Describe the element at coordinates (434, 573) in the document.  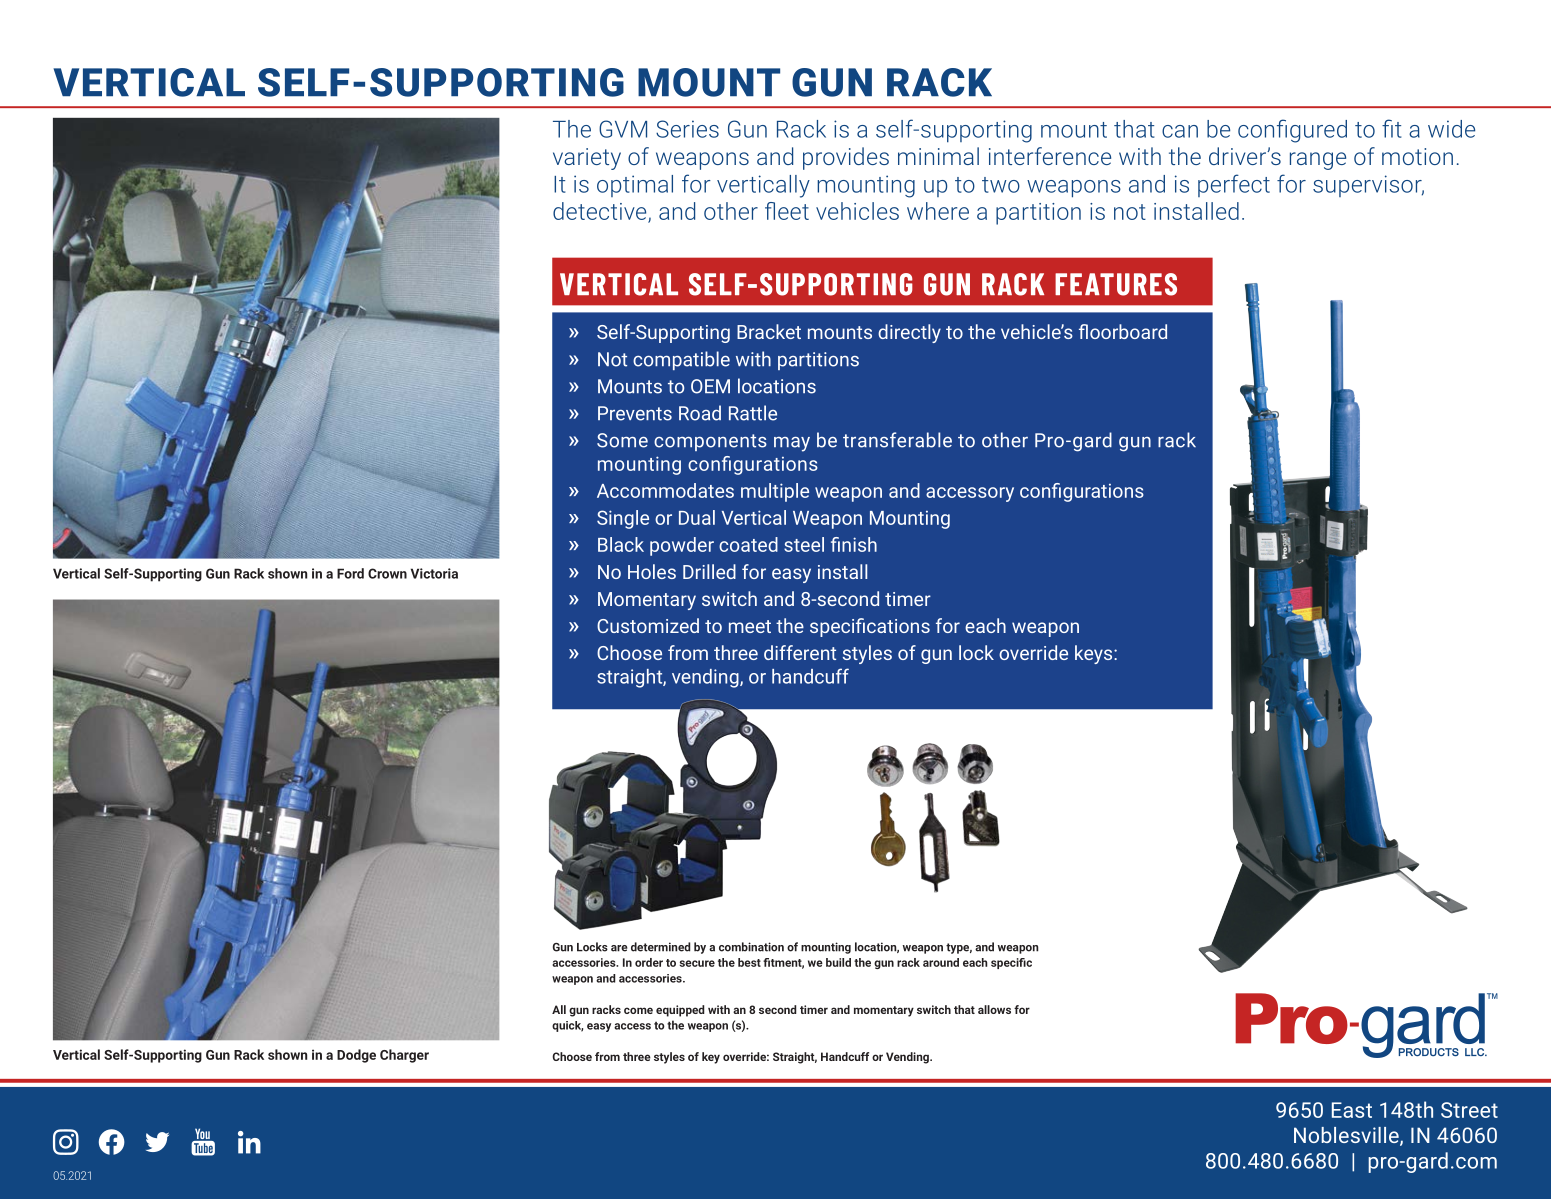
I see `Victoria` at that location.
